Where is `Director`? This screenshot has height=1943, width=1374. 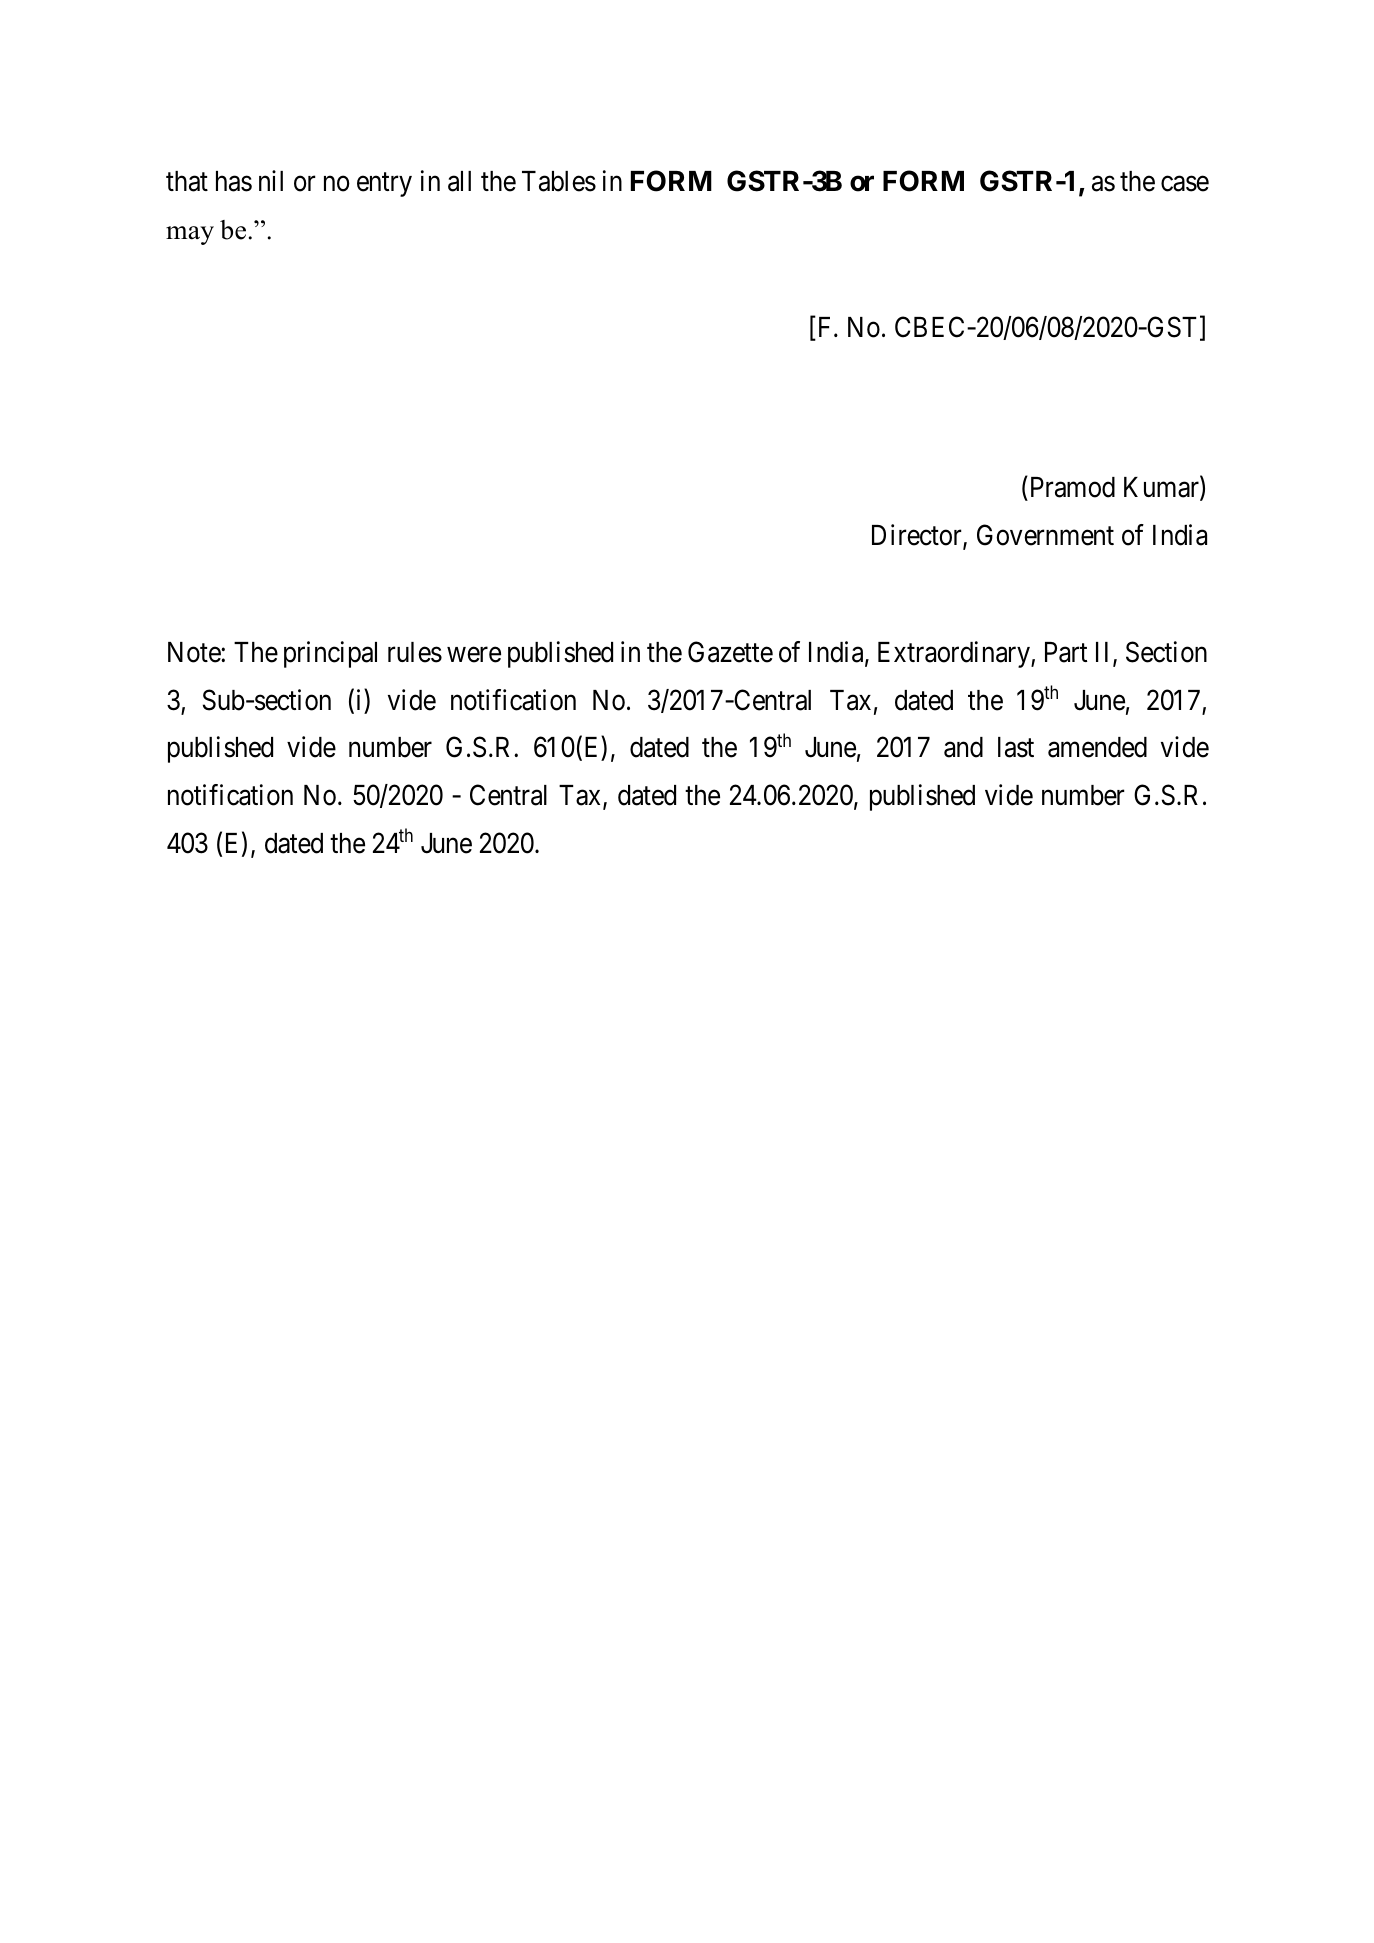 Director is located at coordinates (918, 537).
